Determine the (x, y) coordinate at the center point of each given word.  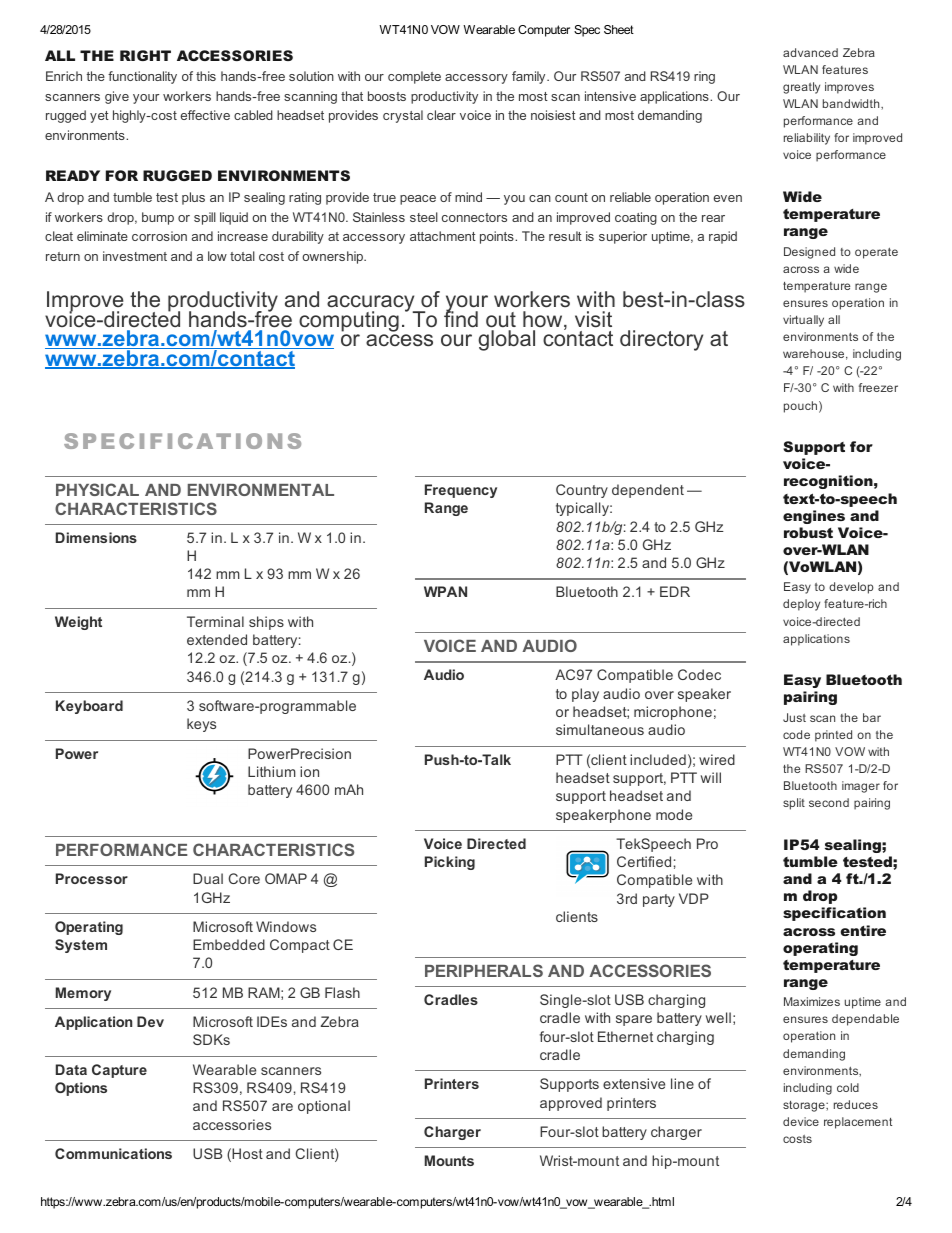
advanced (810, 52)
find (461, 317)
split (794, 804)
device (801, 1121)
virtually (803, 321)
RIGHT (145, 55)
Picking (450, 863)
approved (571, 1104)
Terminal (215, 621)
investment (135, 256)
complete (414, 77)
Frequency (461, 491)
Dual (208, 878)
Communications (113, 1153)
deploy (801, 605)
